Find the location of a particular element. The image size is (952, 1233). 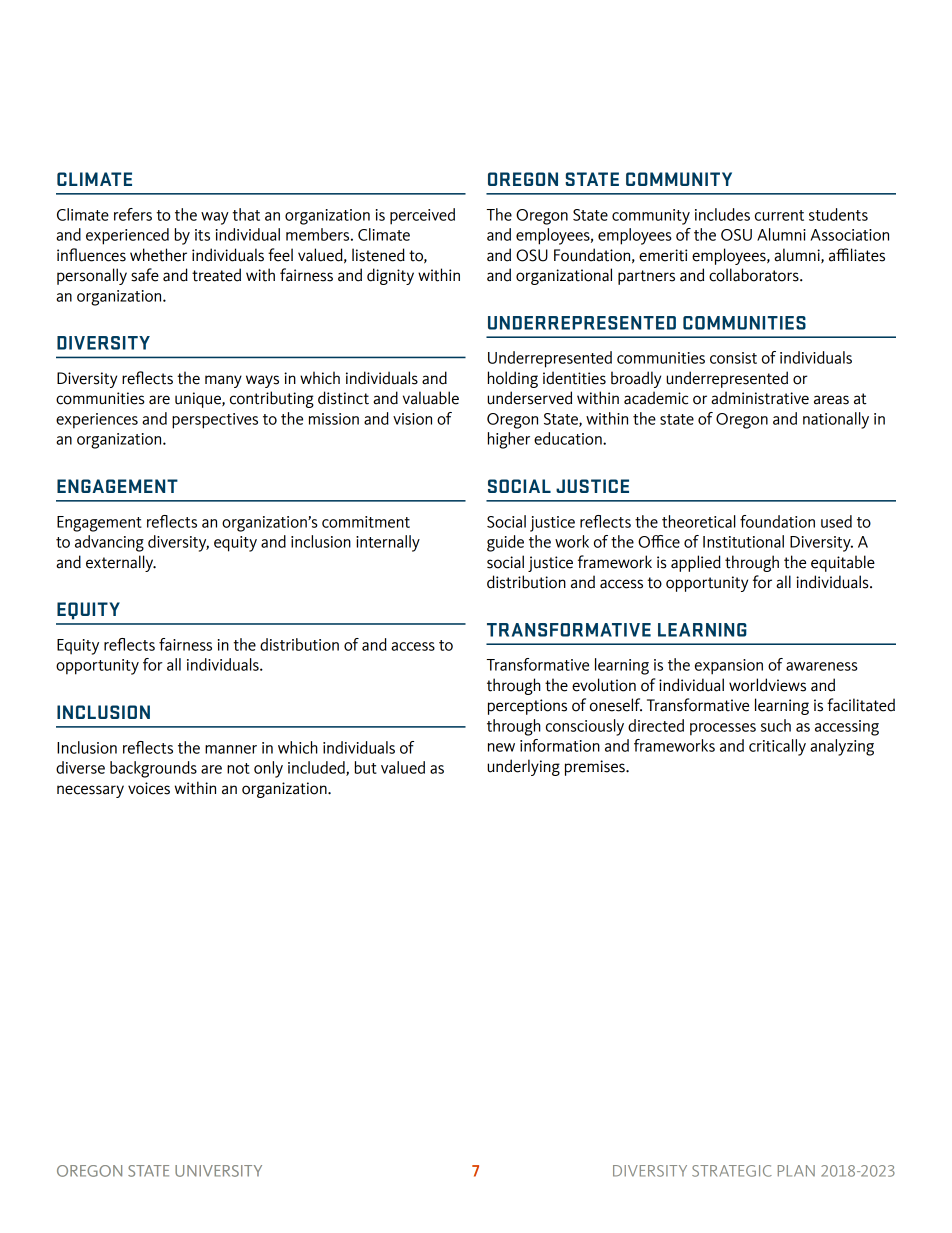

whether is located at coordinates (158, 255).
